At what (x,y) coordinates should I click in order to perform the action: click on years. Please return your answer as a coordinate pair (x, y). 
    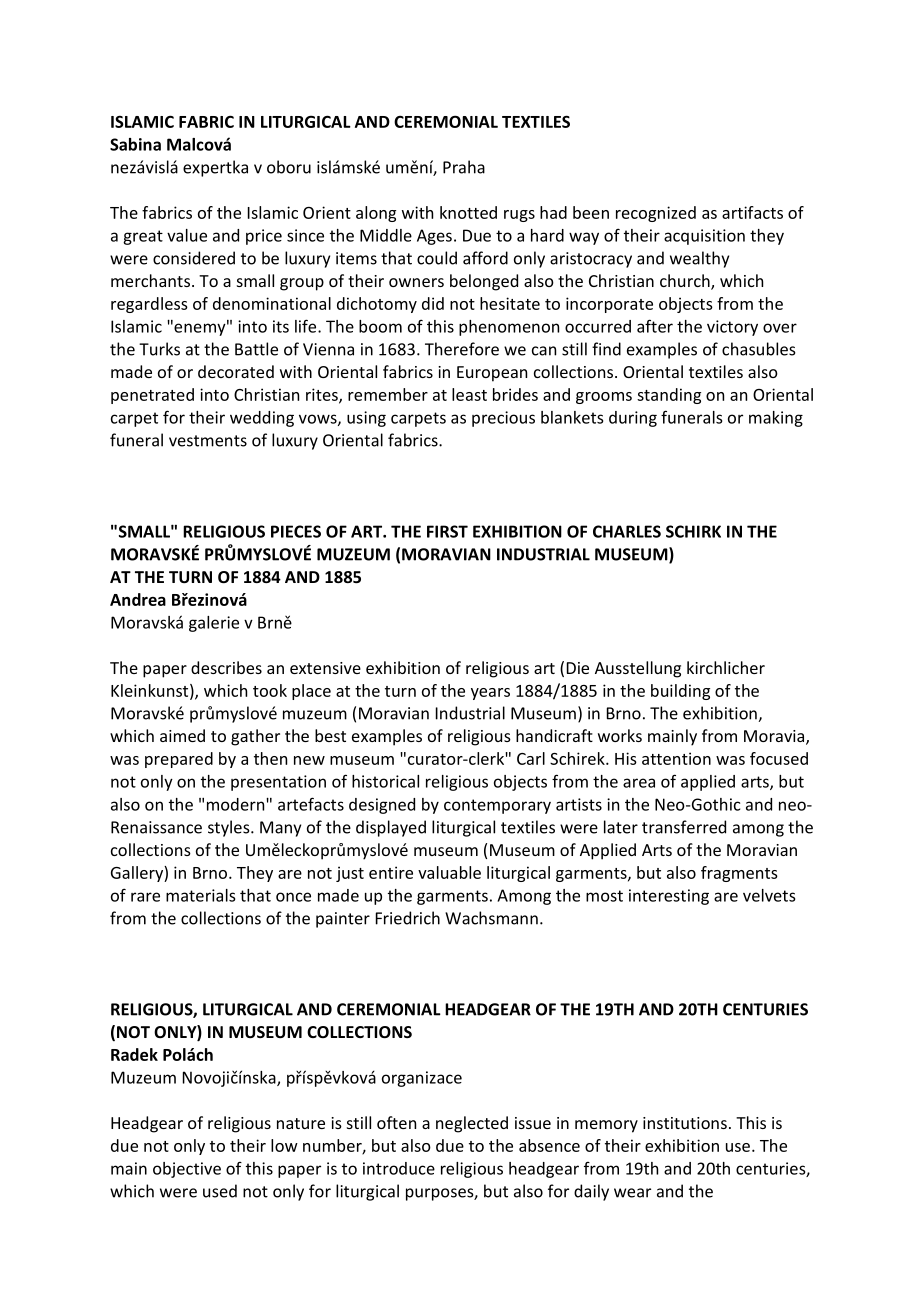
    Looking at the image, I should click on (490, 694).
